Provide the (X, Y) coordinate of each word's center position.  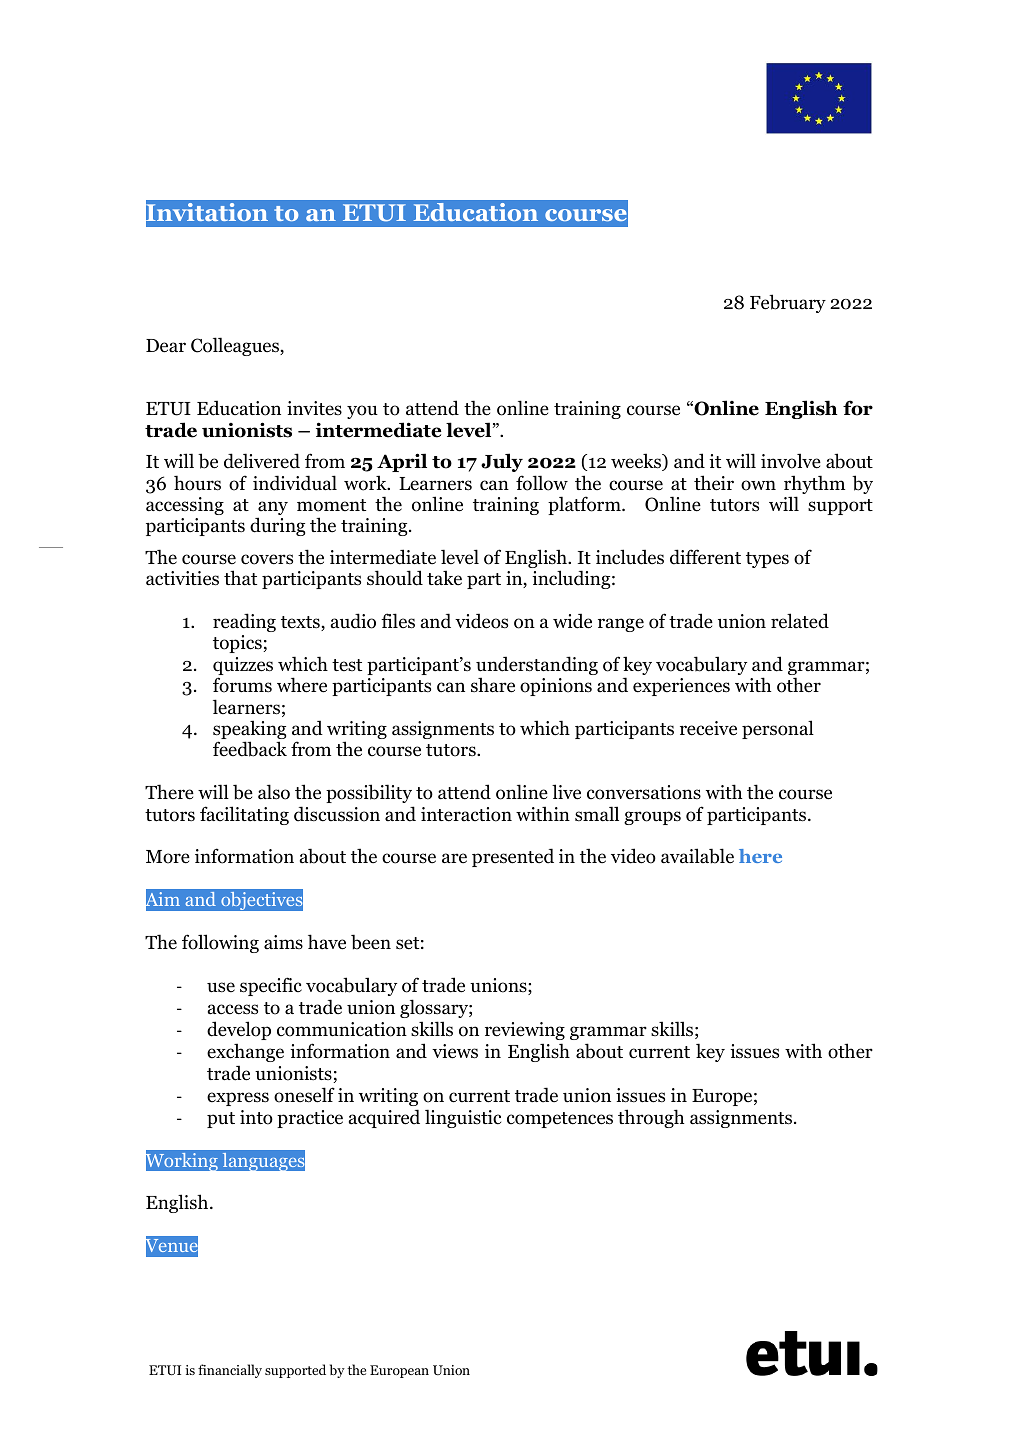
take (444, 578)
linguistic (463, 1118)
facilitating (244, 815)
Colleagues (236, 346)
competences (560, 1120)
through (651, 1118)
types (767, 560)
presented (513, 857)
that (240, 578)
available (697, 856)
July (502, 462)
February (788, 303)
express (238, 1099)
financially (230, 1371)
